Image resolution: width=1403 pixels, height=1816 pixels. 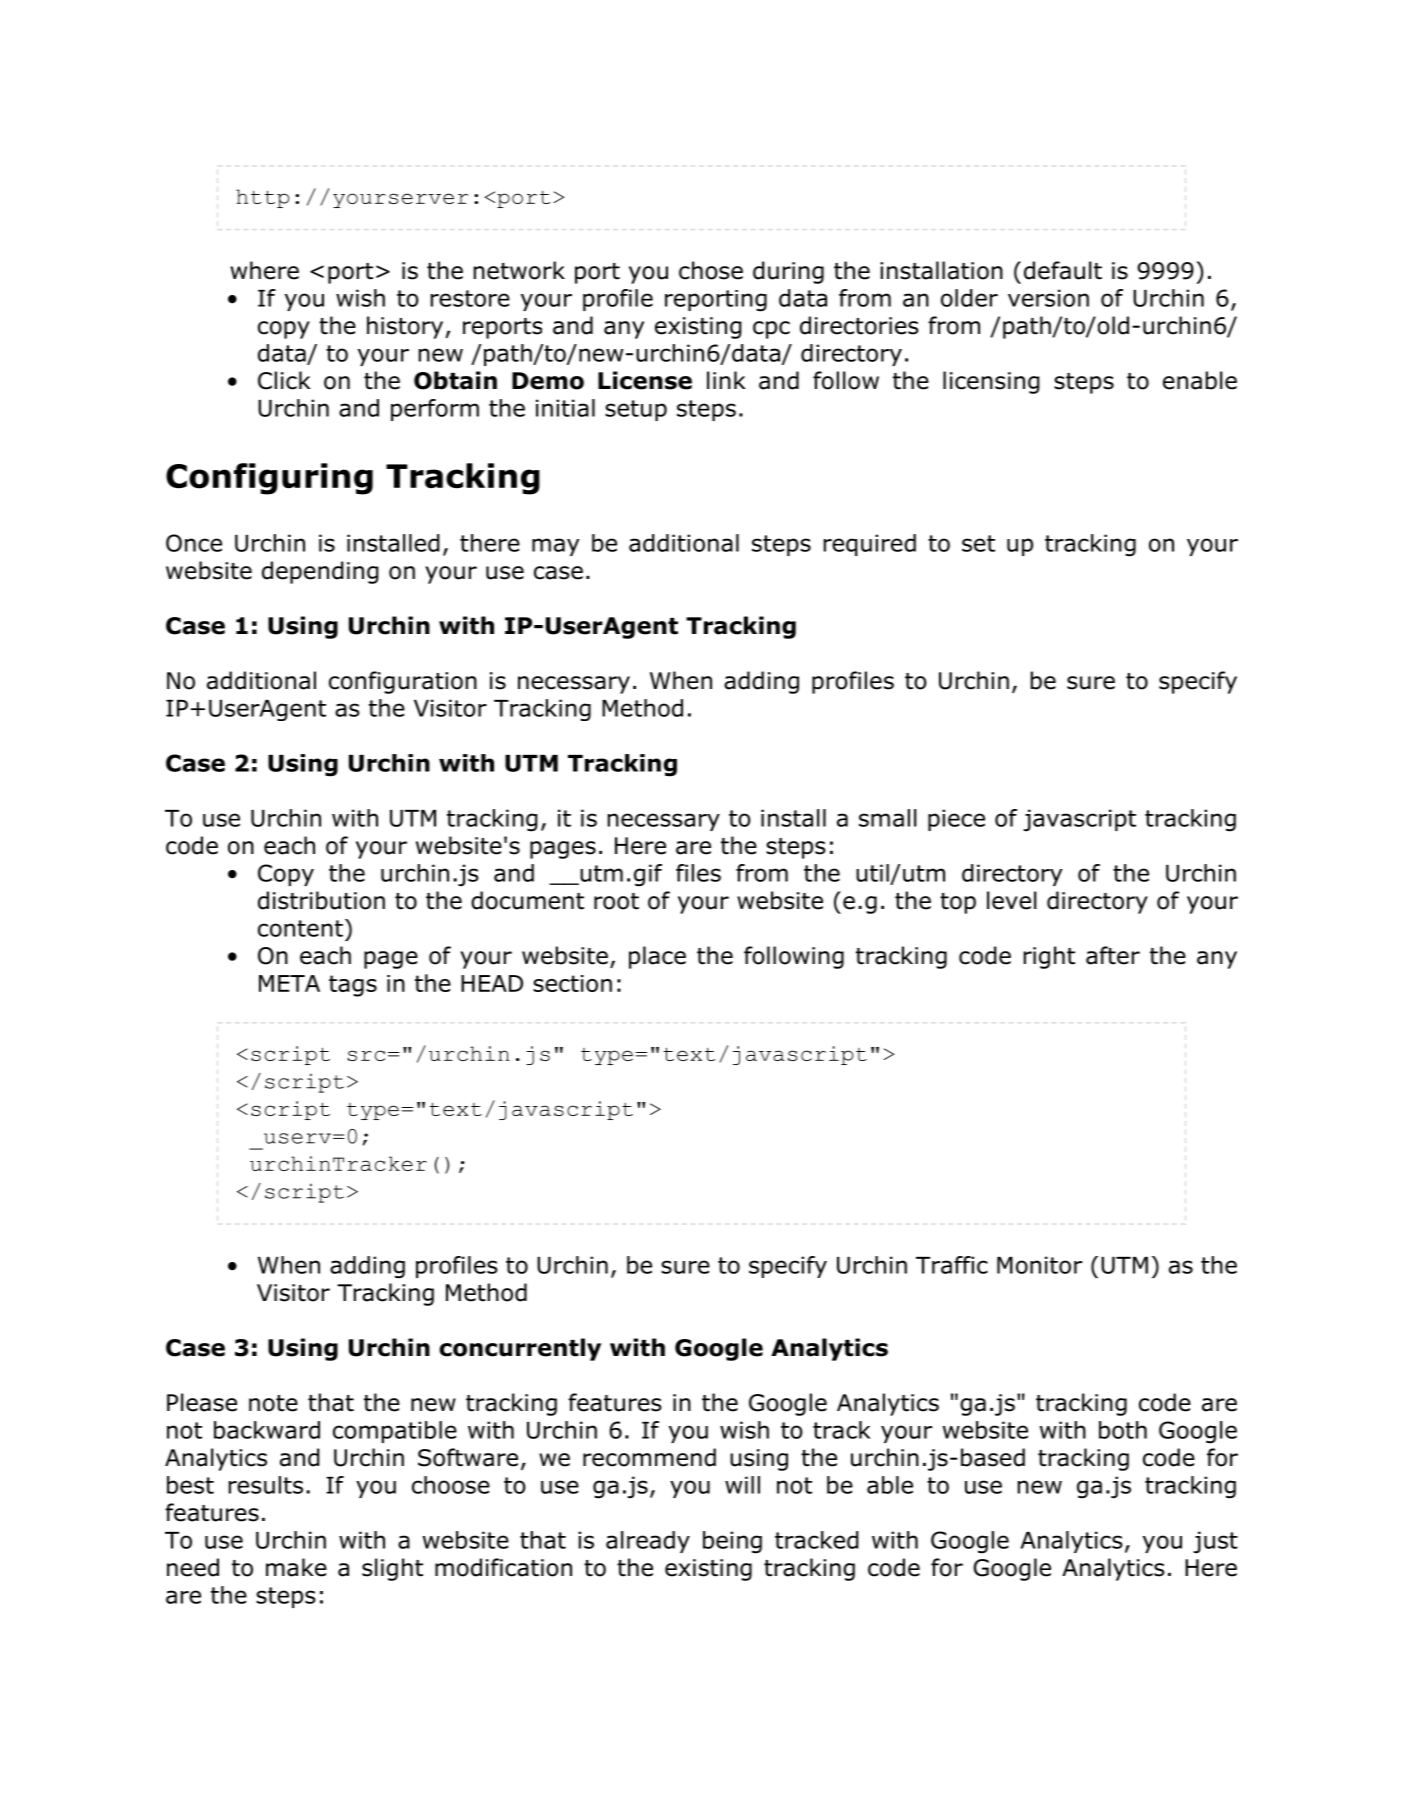 What do you see at coordinates (296, 1567) in the page?
I see `make` at bounding box center [296, 1567].
